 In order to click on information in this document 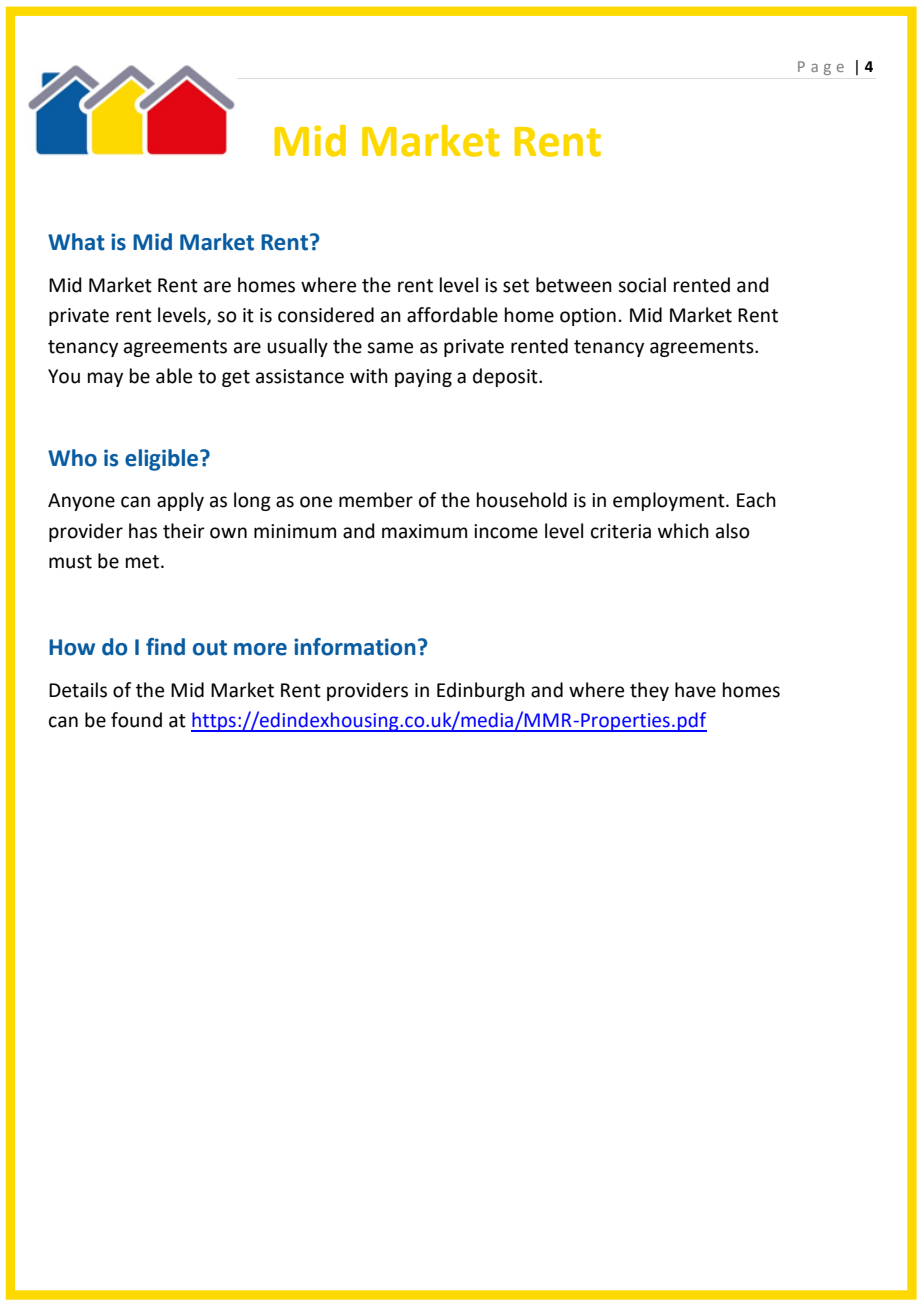, I will do `click(355, 647)`.
